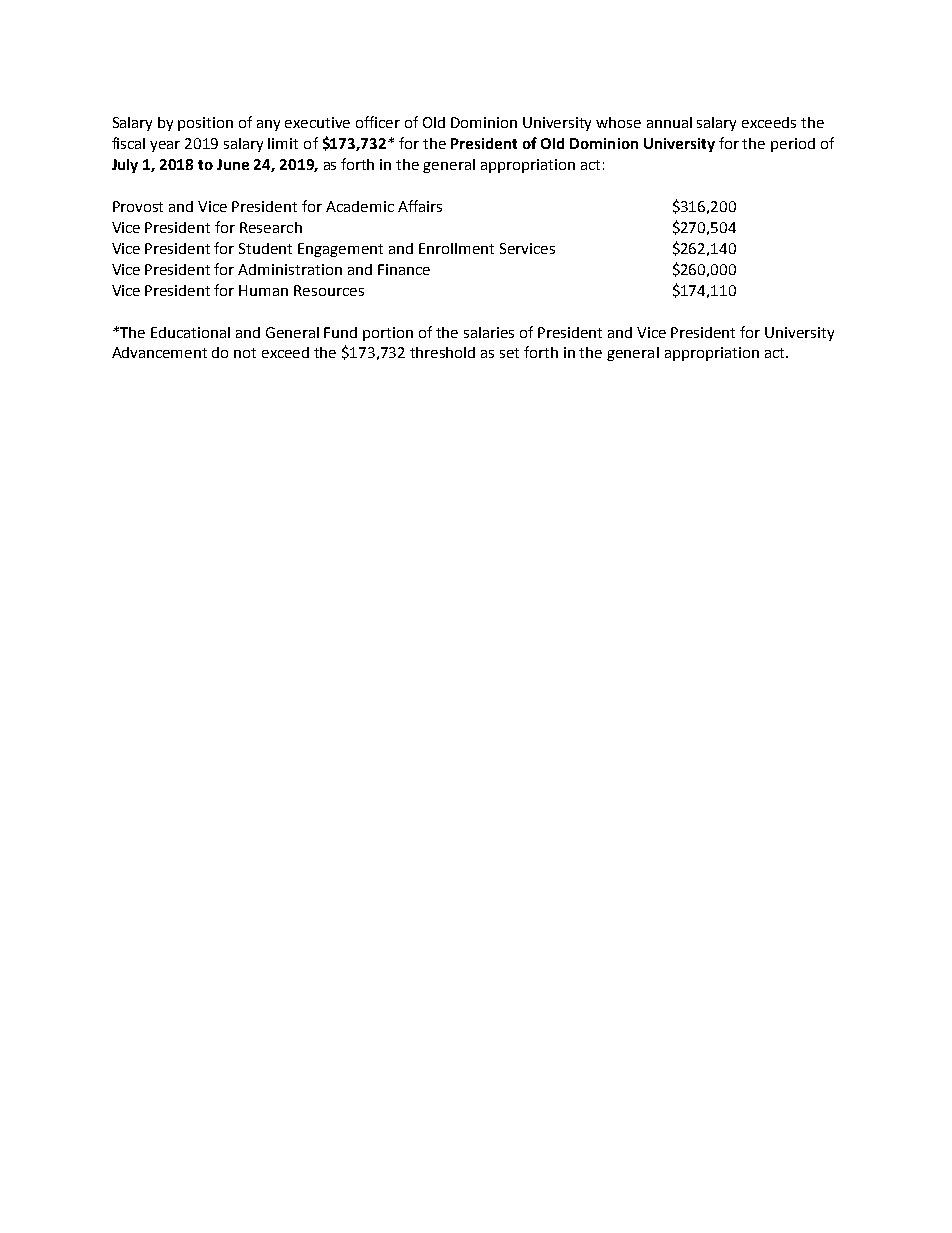 This page has width=952, height=1233. I want to click on annual, so click(669, 122).
